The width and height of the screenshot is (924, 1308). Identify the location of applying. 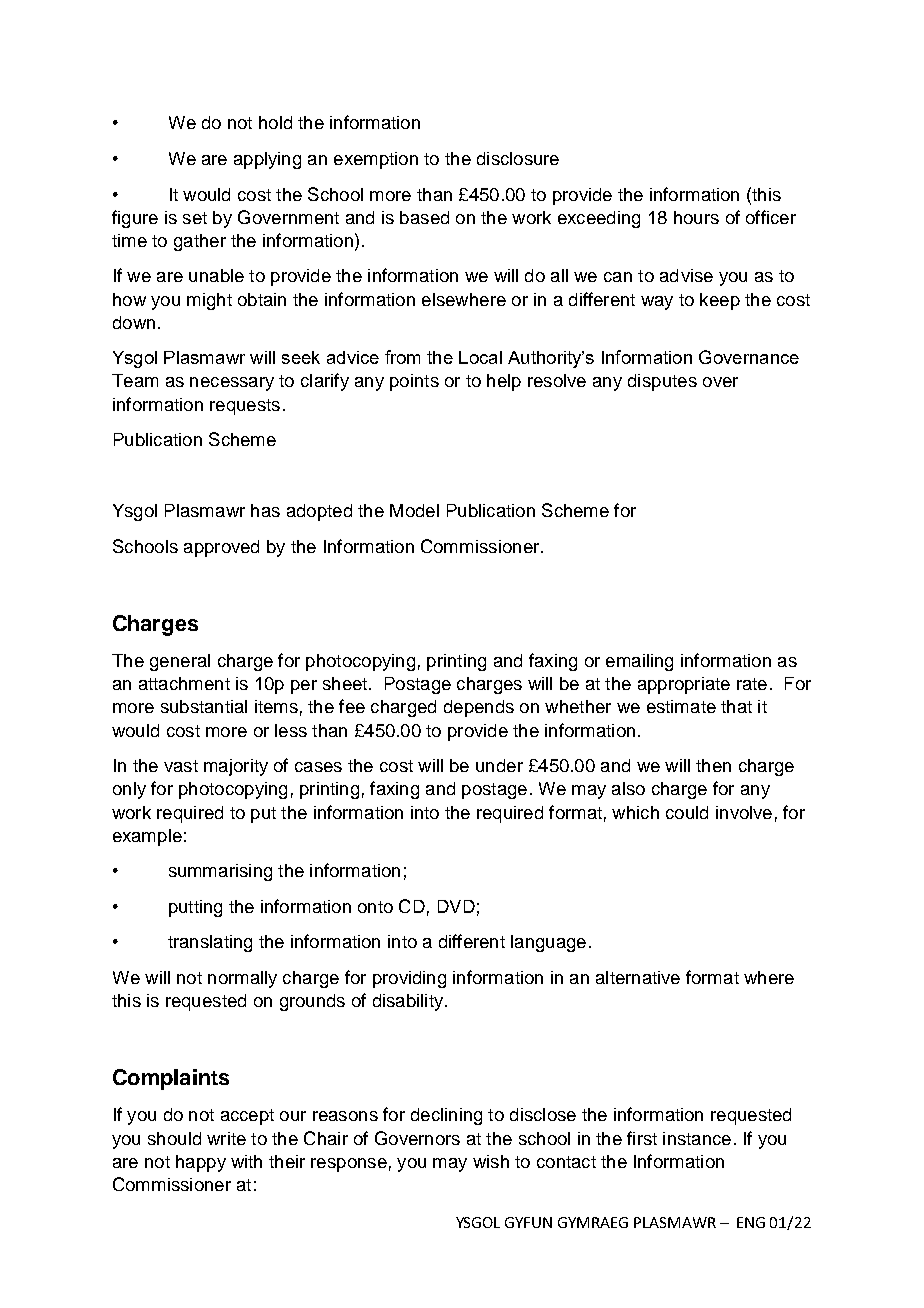
(267, 160).
